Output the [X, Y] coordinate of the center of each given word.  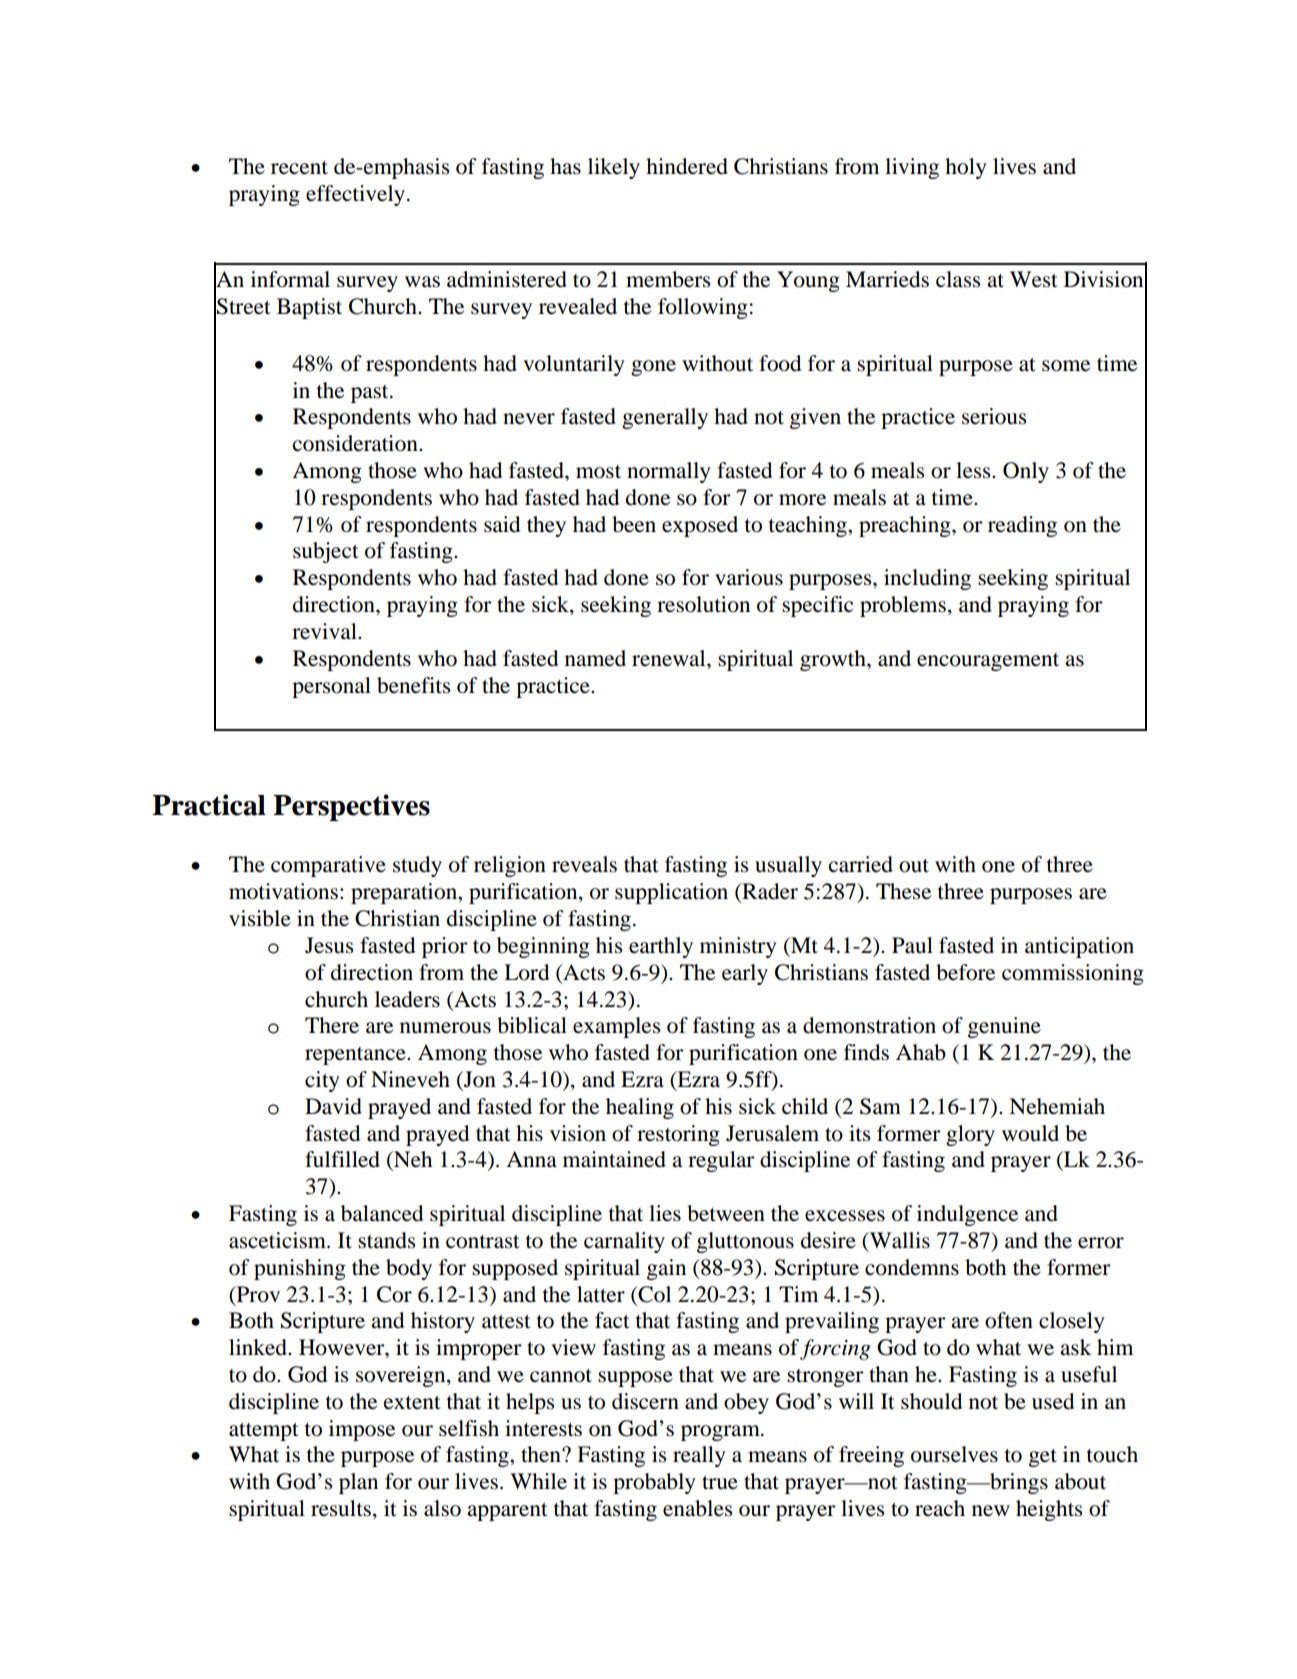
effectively [357, 195]
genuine [1004, 1027]
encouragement [988, 662]
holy [966, 168]
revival [325, 631]
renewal [670, 658]
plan [358, 1483]
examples [616, 1027]
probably [654, 1483]
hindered [687, 166]
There [332, 1025]
